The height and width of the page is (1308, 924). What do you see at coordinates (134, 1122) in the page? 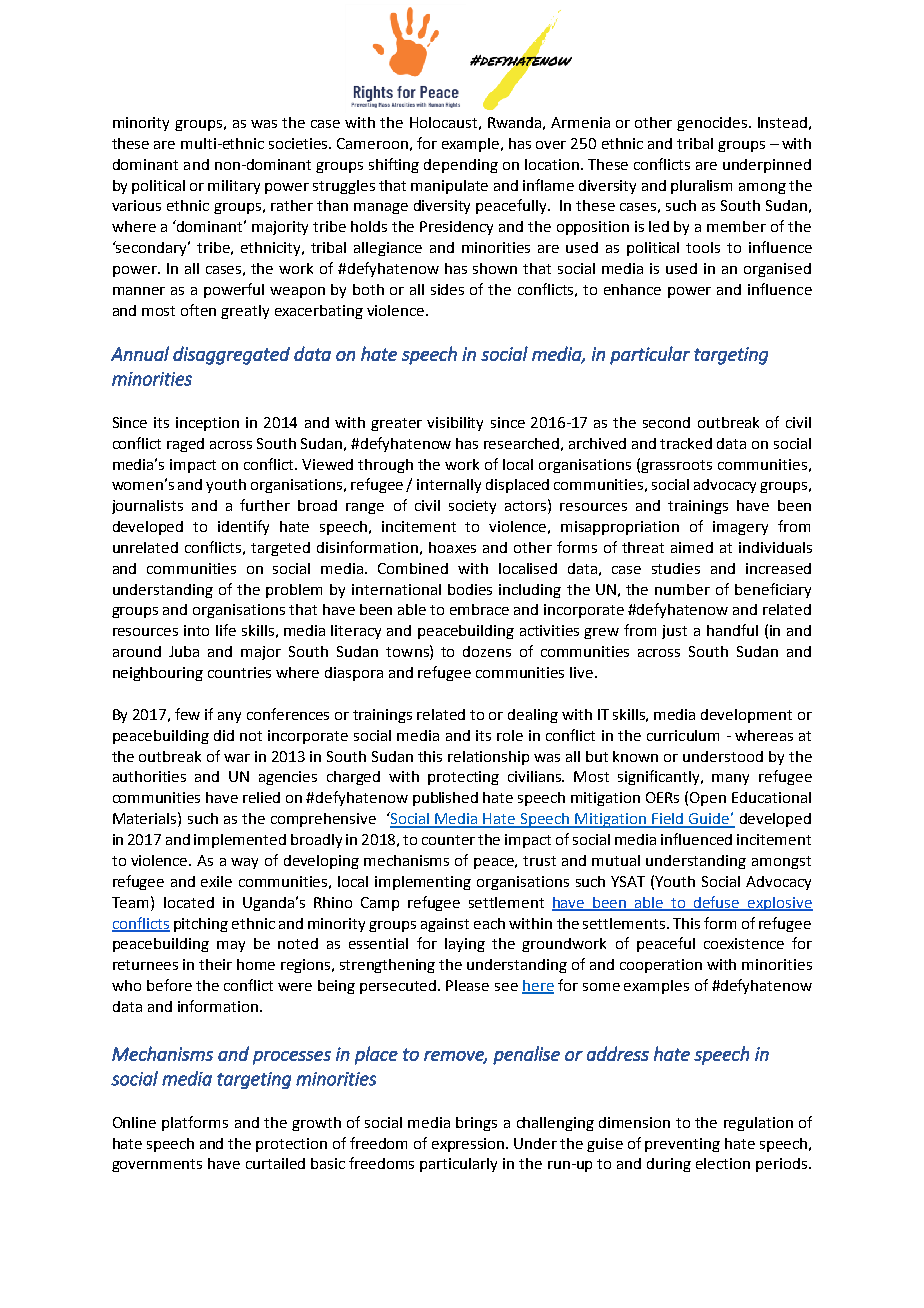
I see `Online` at bounding box center [134, 1122].
